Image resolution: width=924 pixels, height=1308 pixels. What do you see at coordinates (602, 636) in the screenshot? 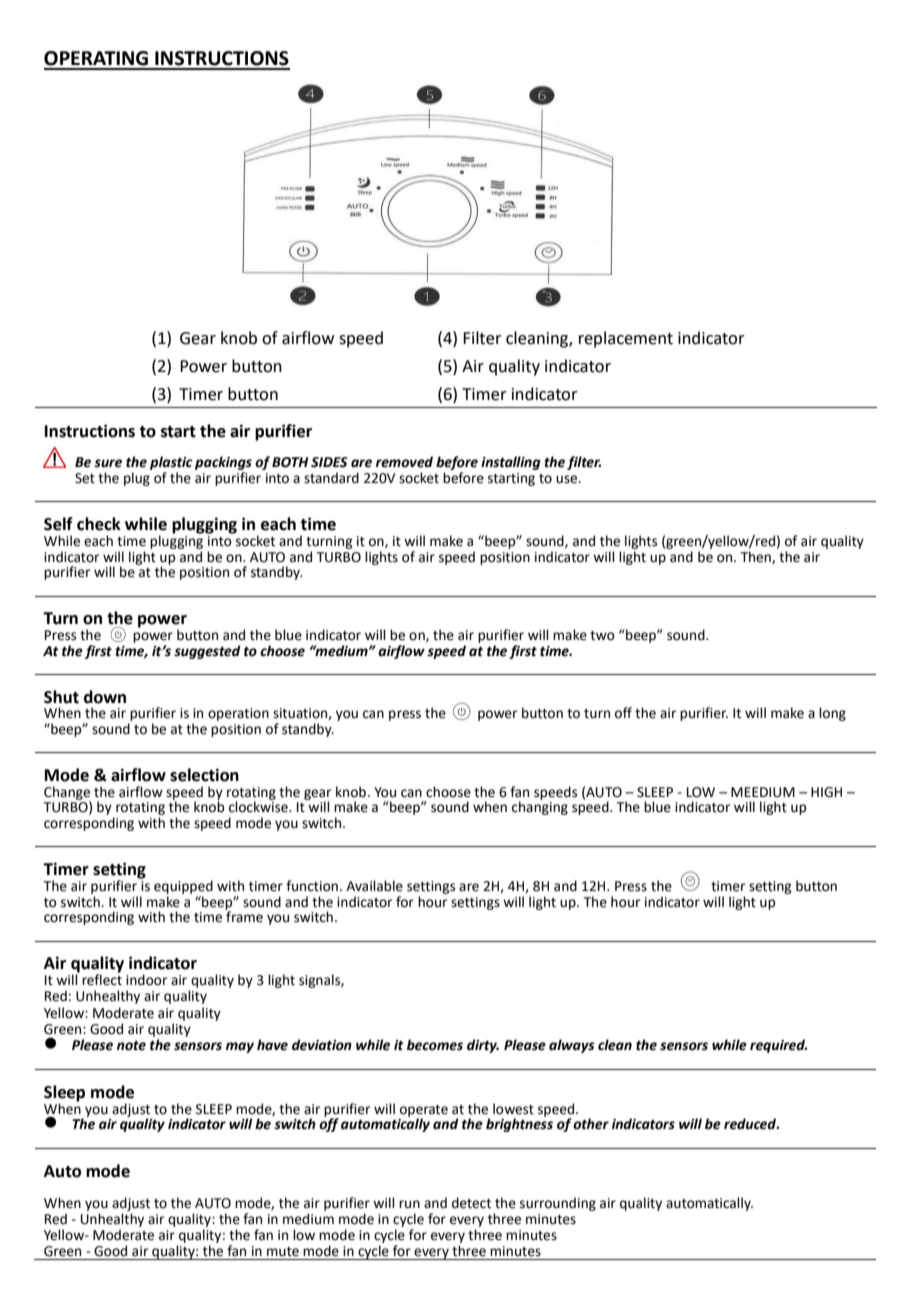
I see `two` at bounding box center [602, 636].
